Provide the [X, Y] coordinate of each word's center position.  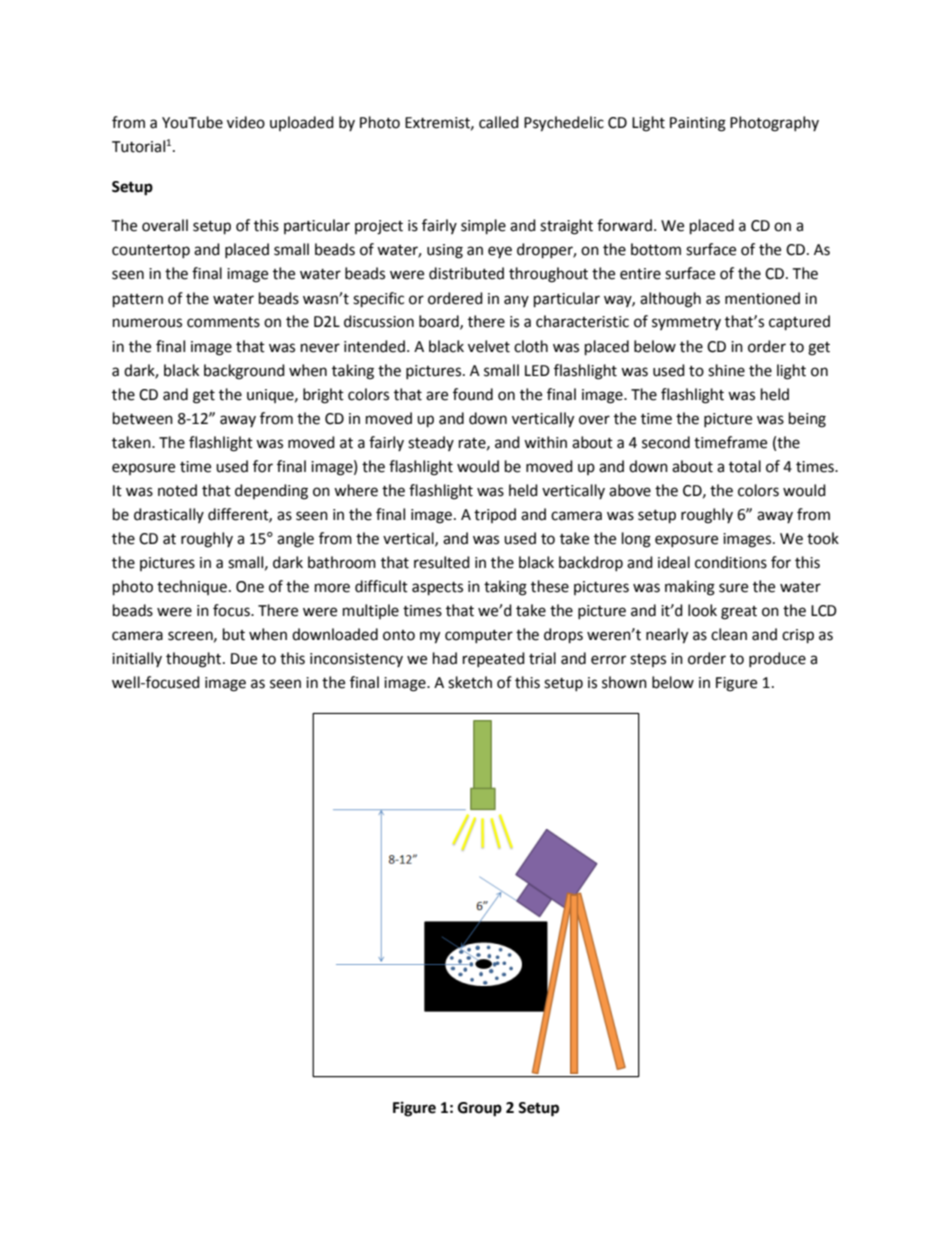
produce [777, 659]
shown [624, 682]
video [246, 122]
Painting [698, 124]
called [499, 122]
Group [480, 1109]
